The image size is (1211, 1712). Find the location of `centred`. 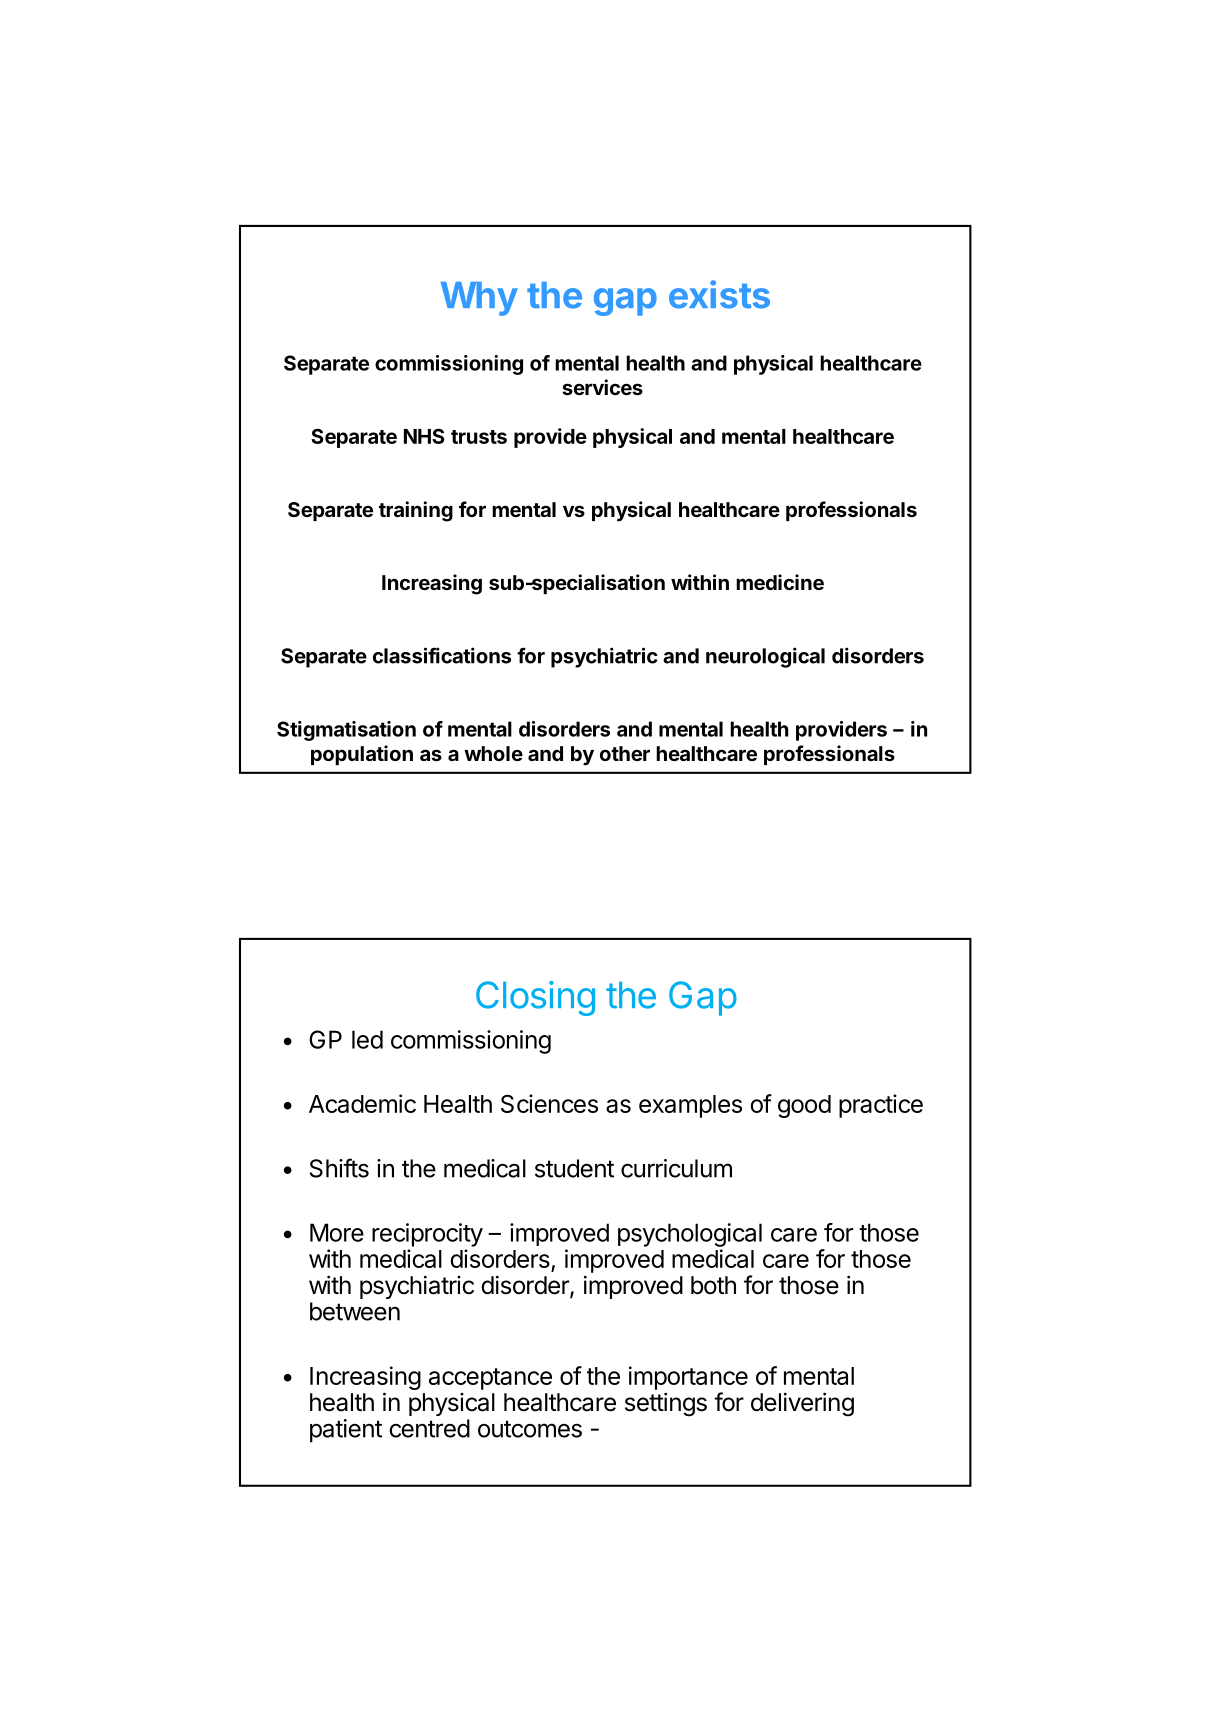

centred is located at coordinates (429, 1428).
